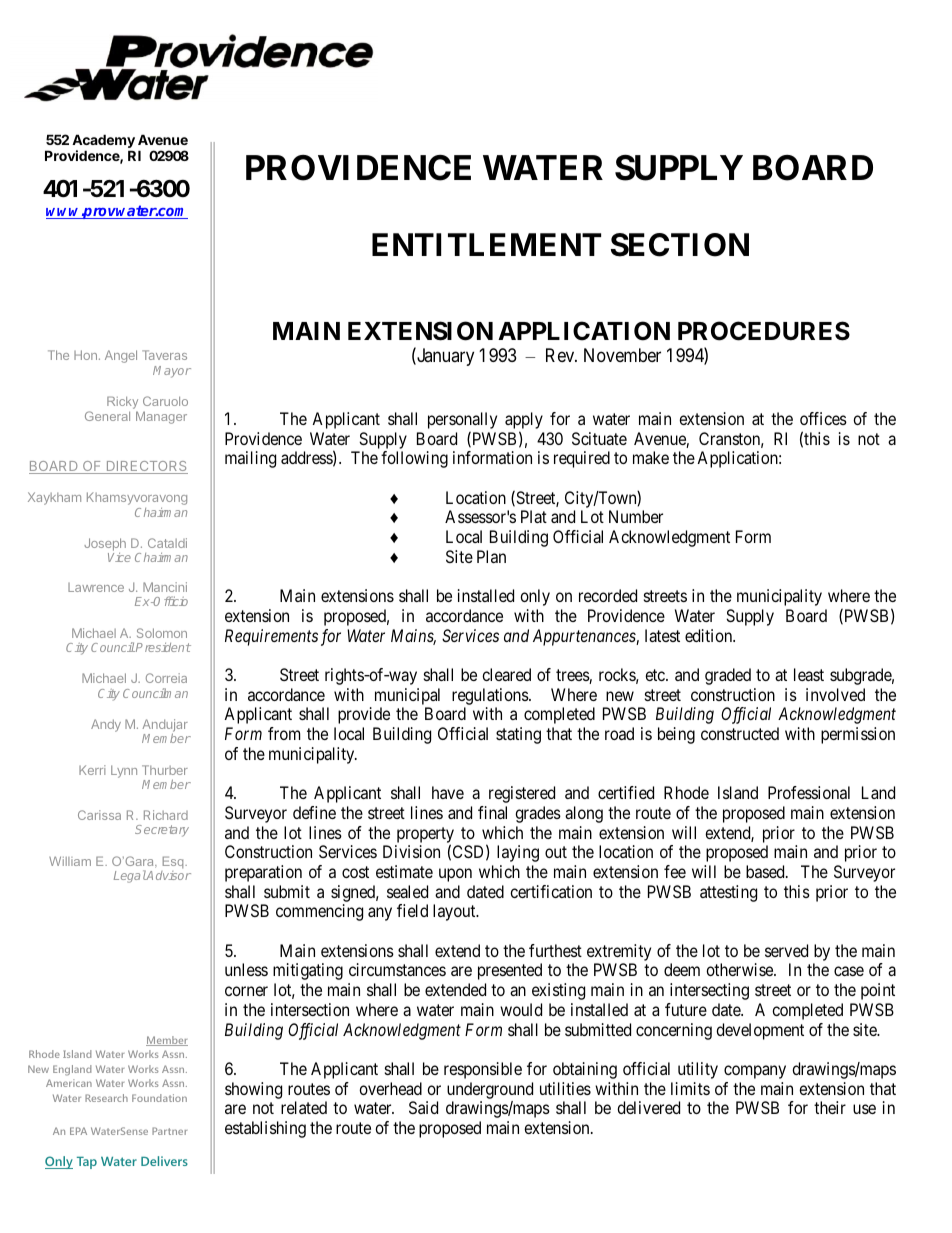  I want to click on their, so click(830, 1107).
